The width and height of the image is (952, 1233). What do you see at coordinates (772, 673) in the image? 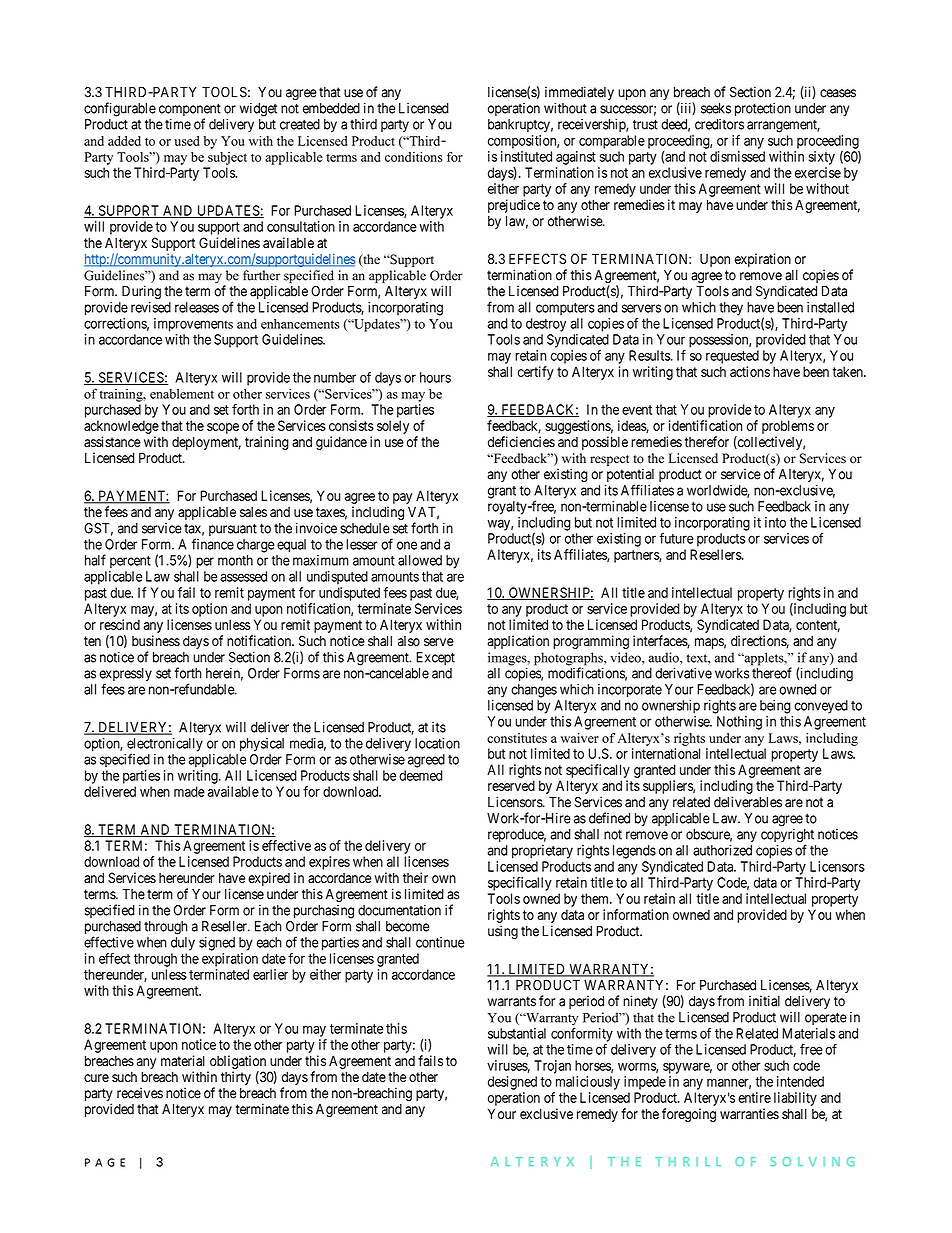
I see `thereof` at bounding box center [772, 673].
